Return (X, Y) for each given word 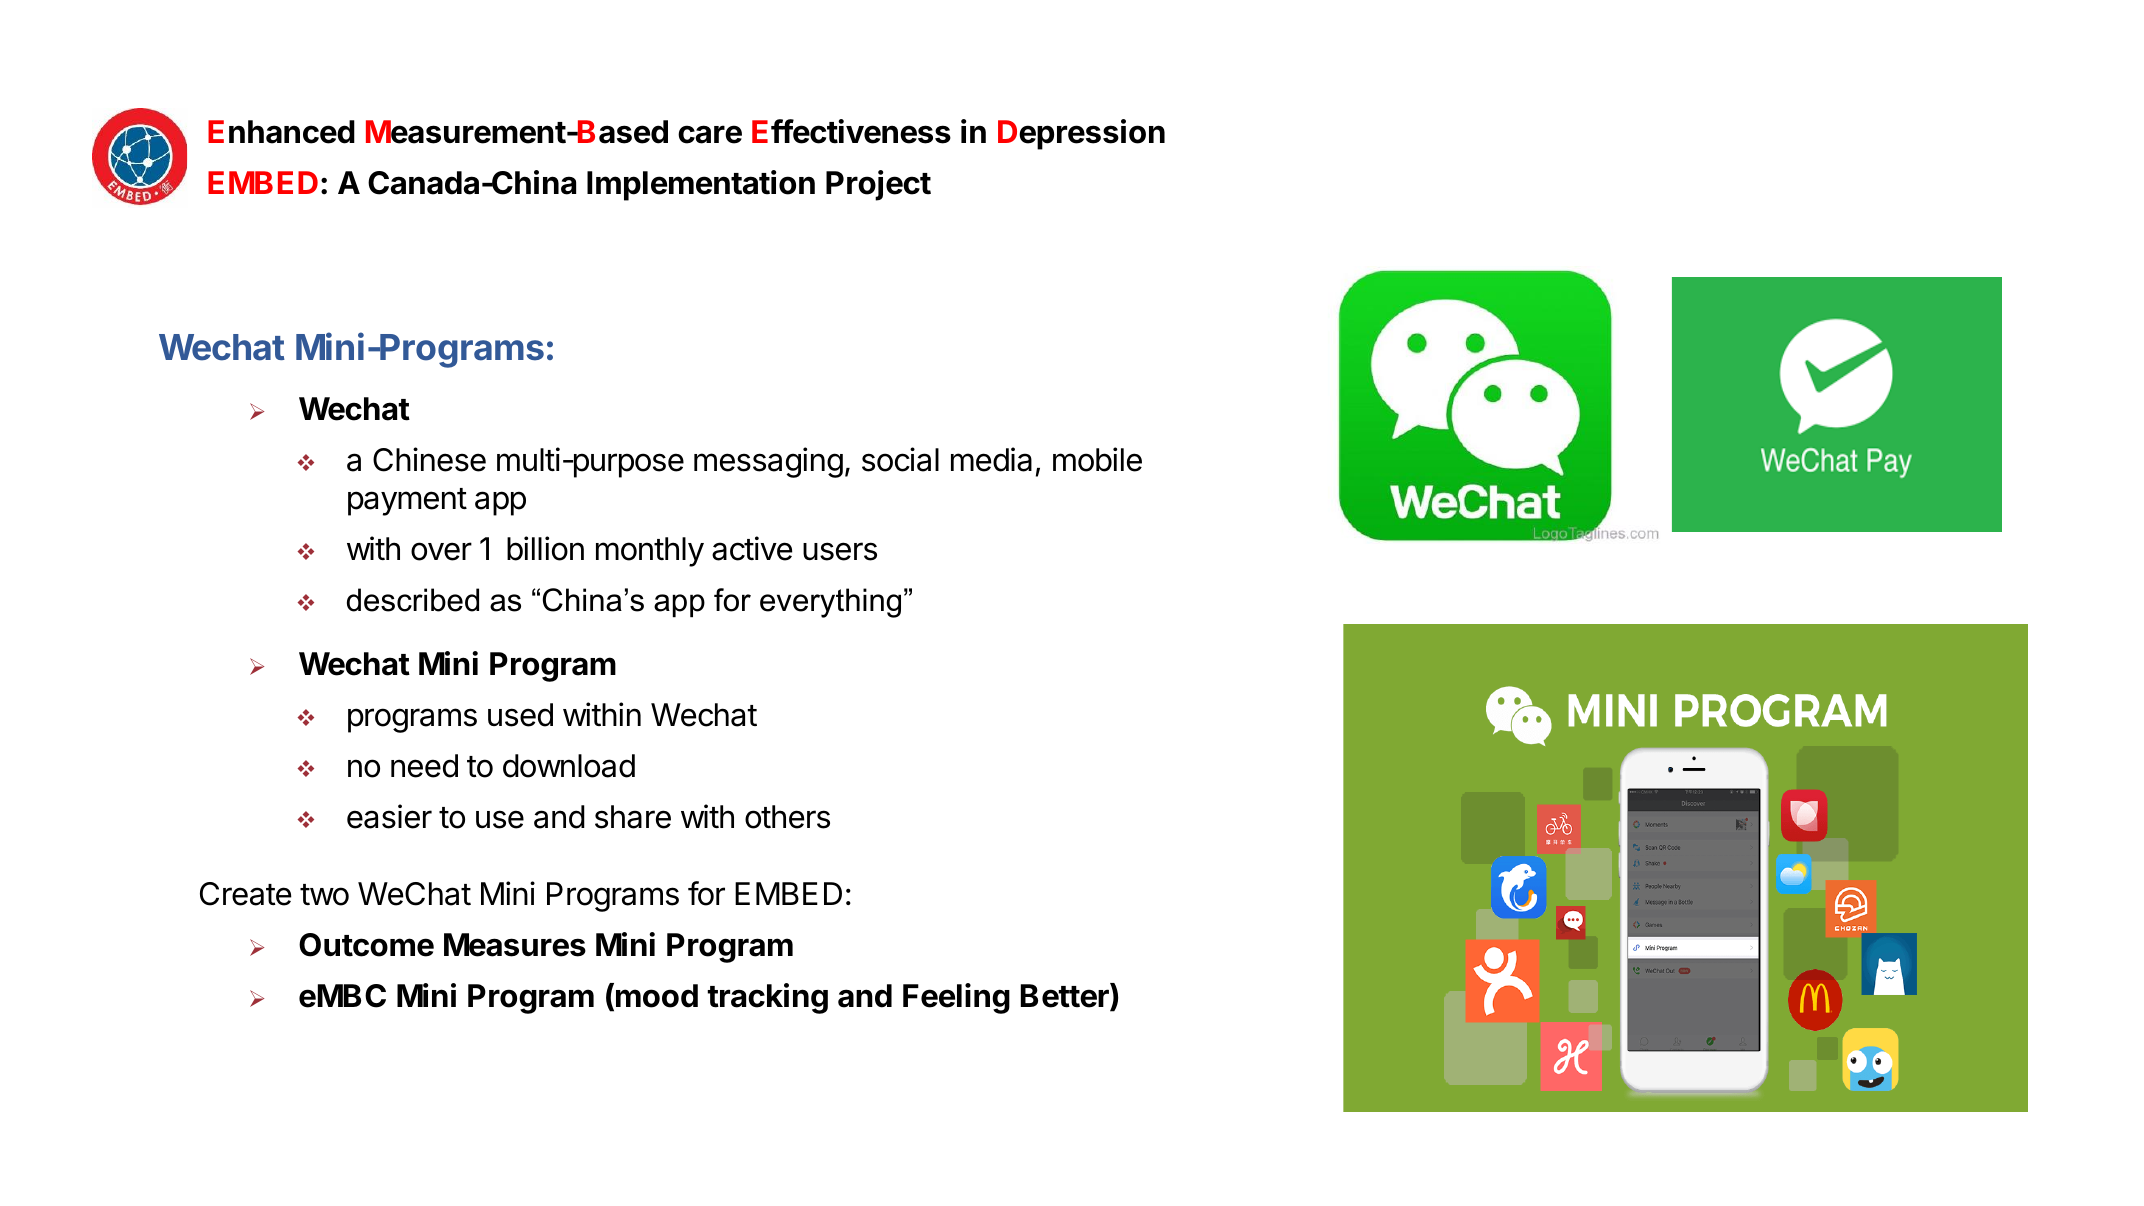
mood (657, 996)
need (424, 766)
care (710, 134)
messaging (768, 462)
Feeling (956, 998)
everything (830, 603)
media (991, 459)
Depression (1081, 134)
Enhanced (281, 132)
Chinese (429, 459)
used (520, 715)
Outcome (366, 945)
